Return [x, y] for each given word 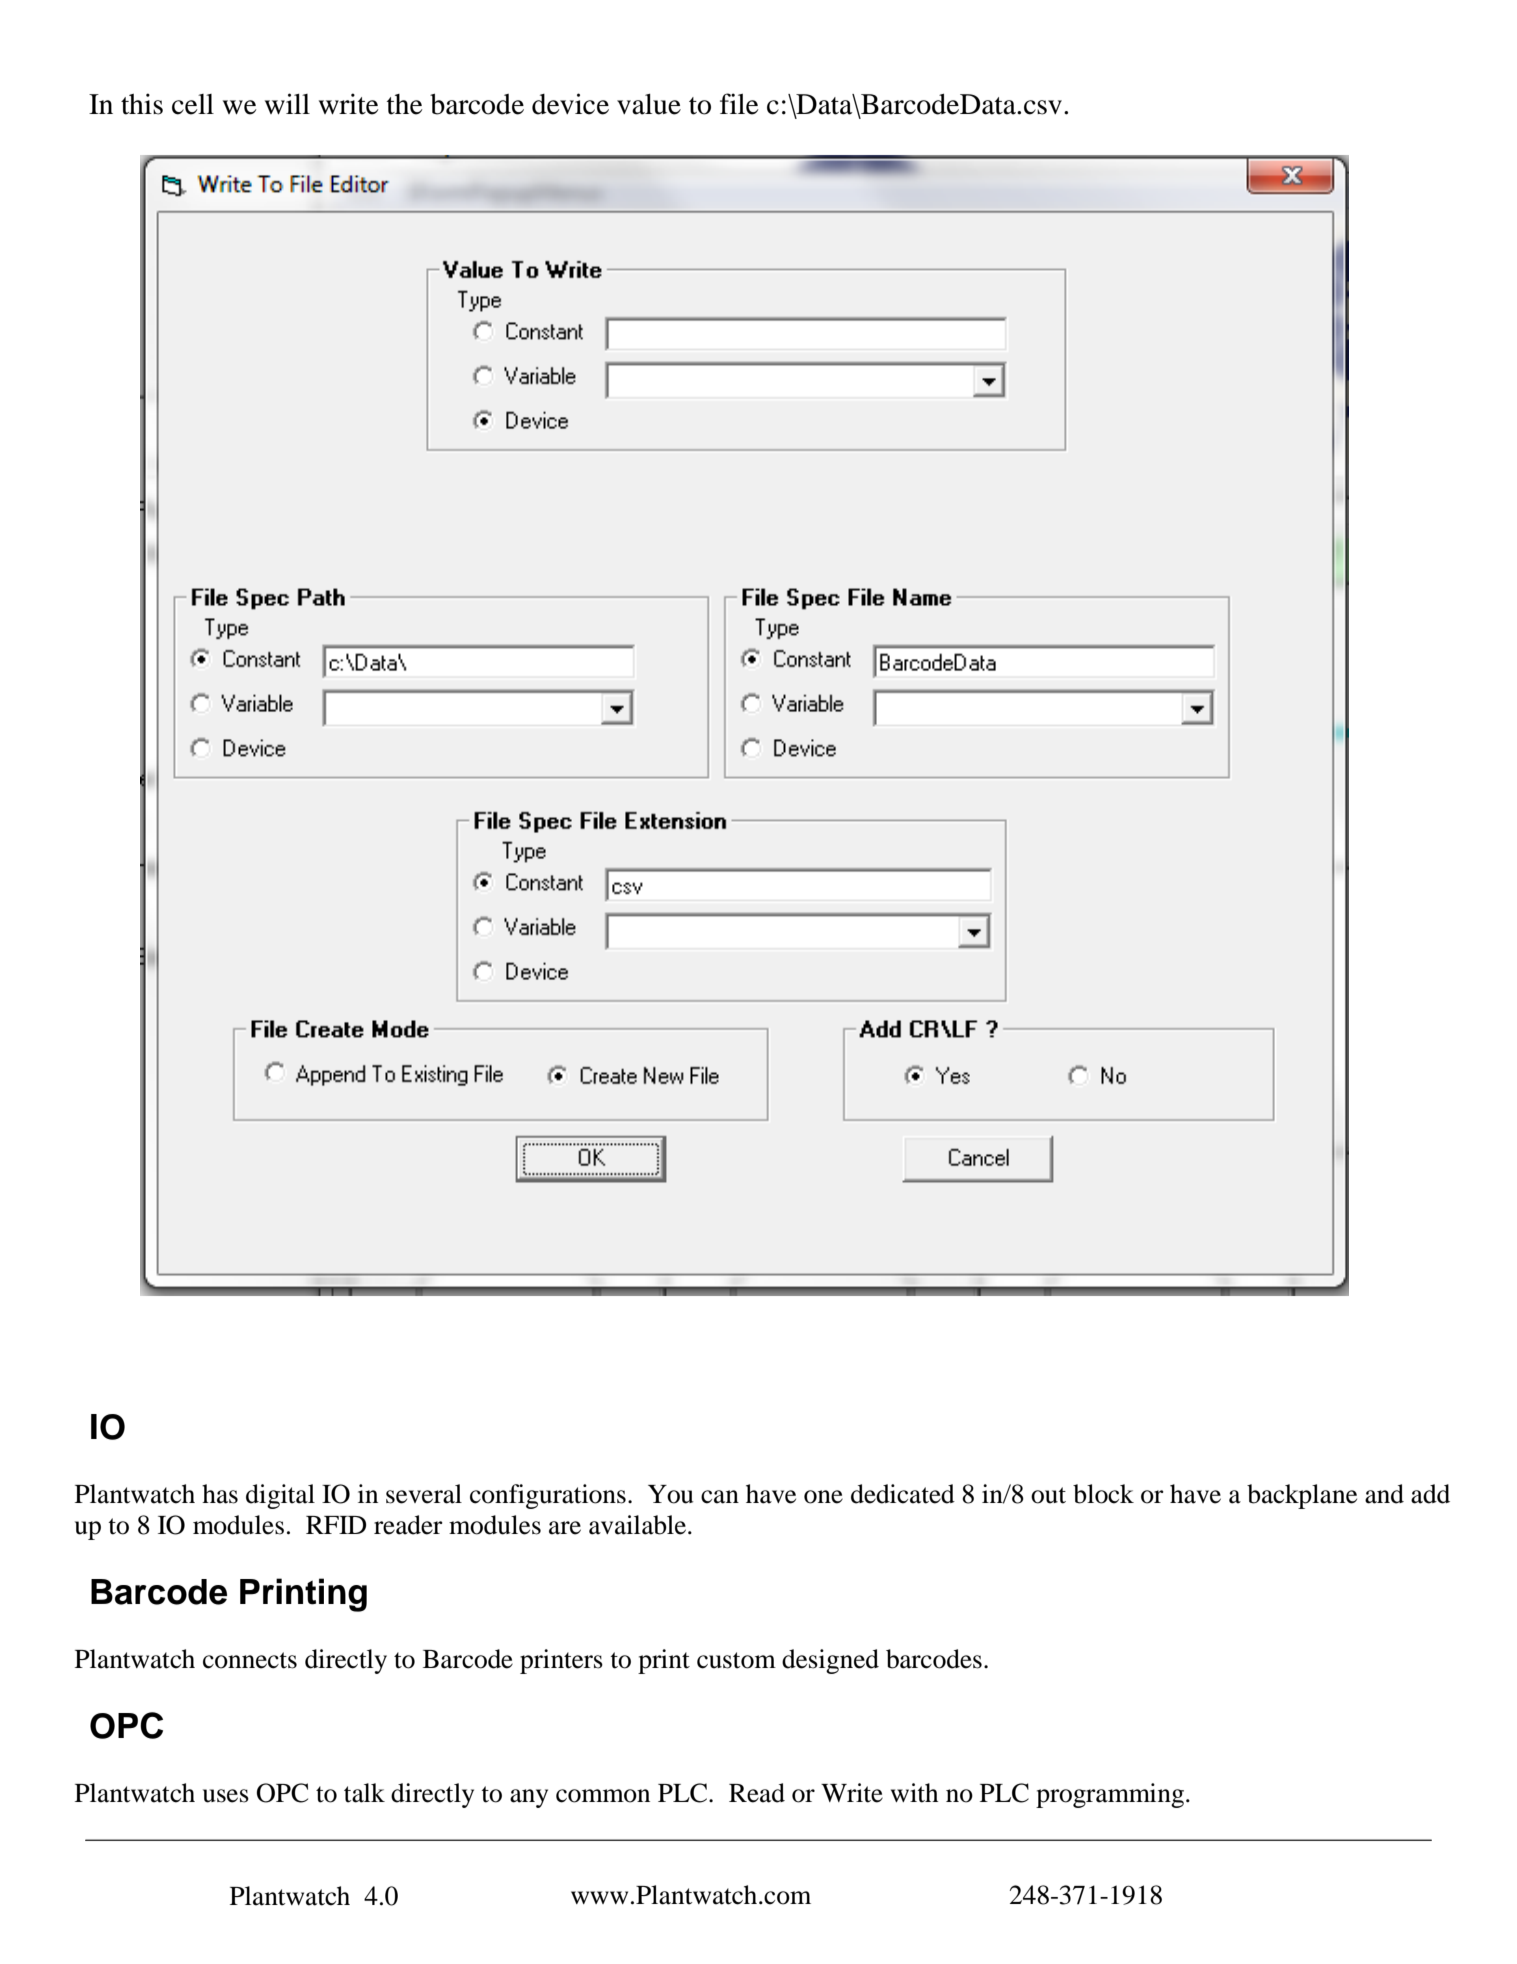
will [287, 103]
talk [364, 1793]
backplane [1302, 1496]
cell [193, 104]
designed [830, 1661]
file [739, 104]
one [823, 1497]
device [570, 104]
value [649, 104]
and [1384, 1494]
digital [280, 1496]
